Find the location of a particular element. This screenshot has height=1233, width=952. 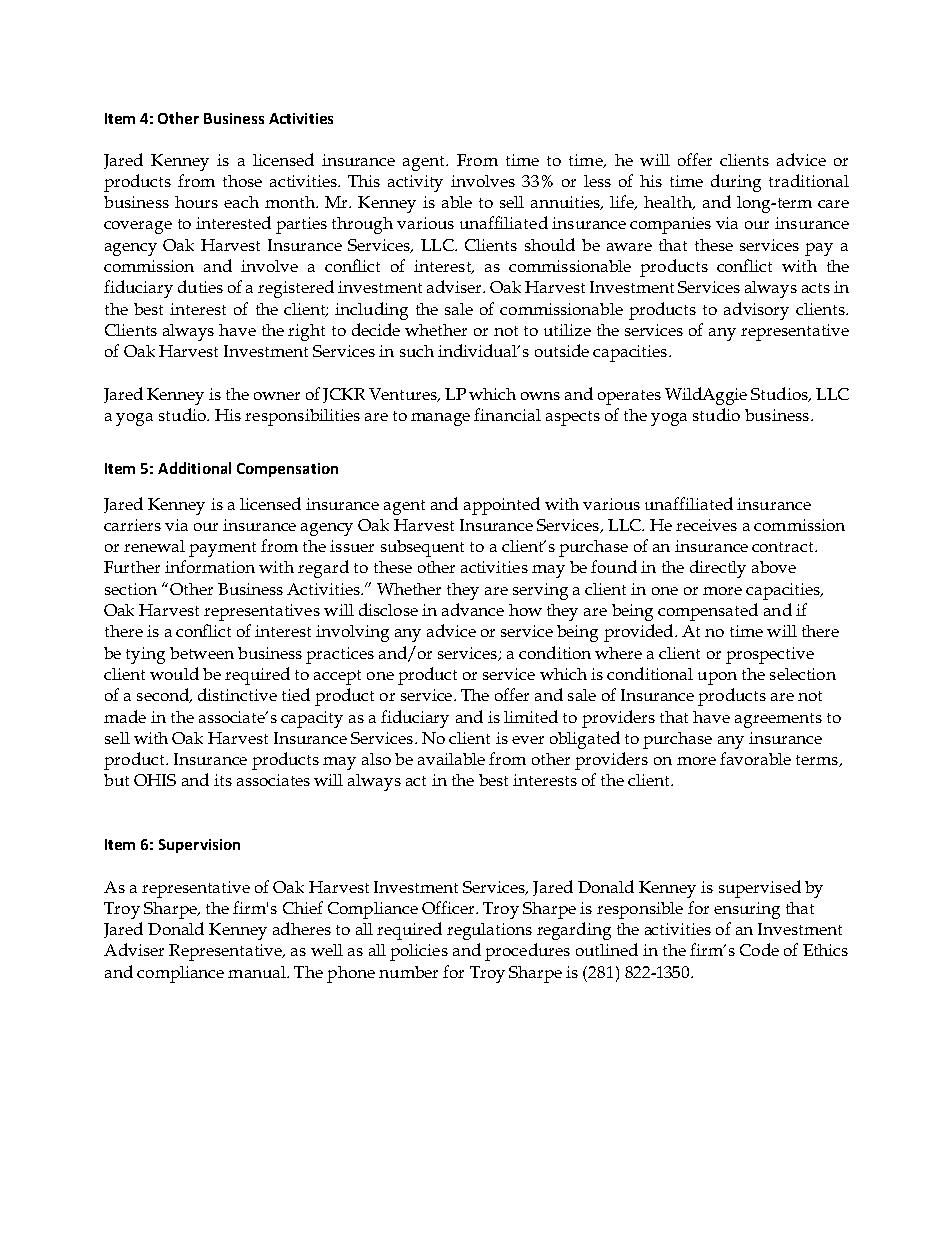

during is located at coordinates (736, 183).
